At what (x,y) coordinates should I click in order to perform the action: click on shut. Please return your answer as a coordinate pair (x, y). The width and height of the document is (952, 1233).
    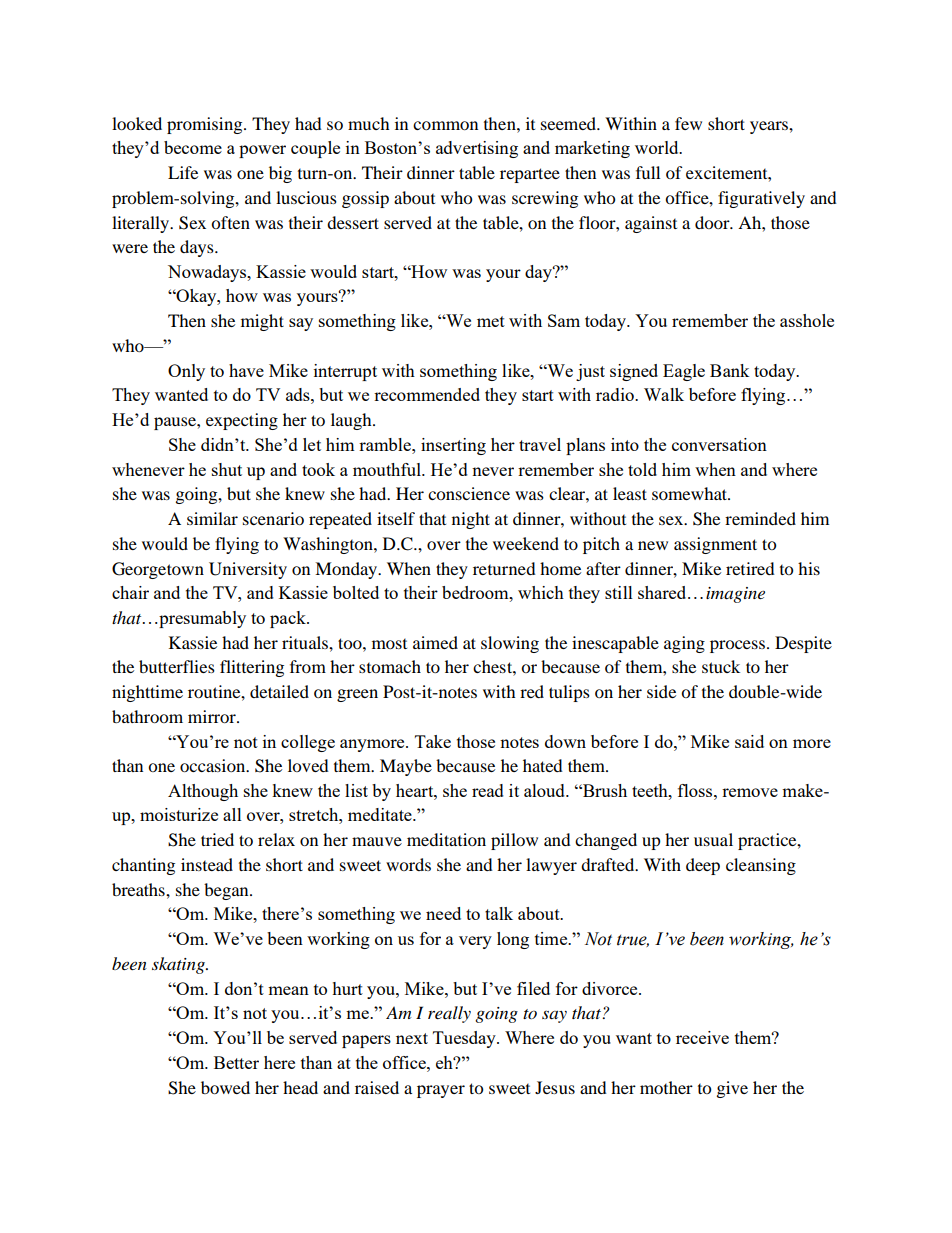
    Looking at the image, I should click on (227, 469).
